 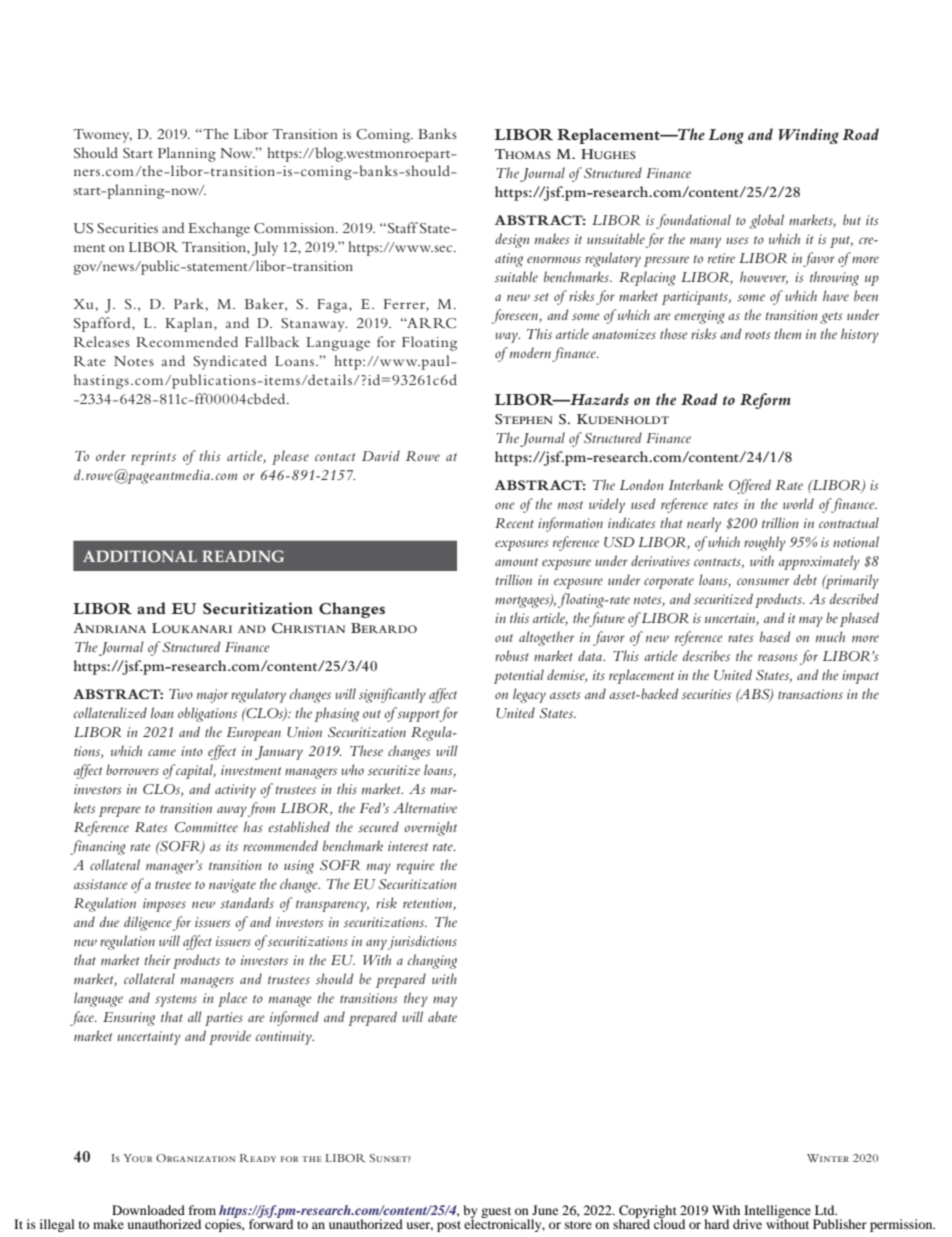 I want to click on Downloaded, so click(x=148, y=1210).
